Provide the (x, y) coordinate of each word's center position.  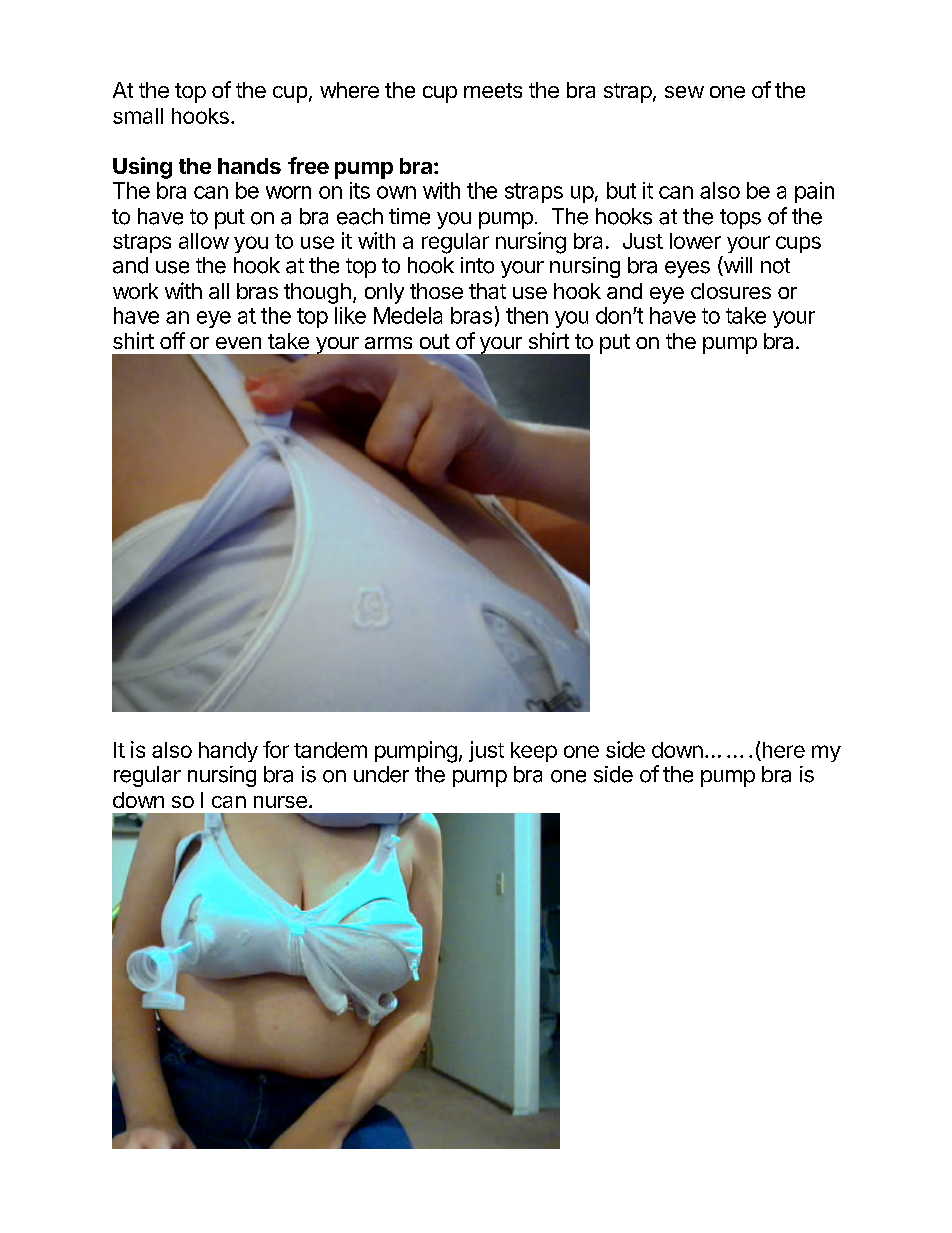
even (238, 343)
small (138, 116)
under (381, 774)
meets (493, 90)
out (435, 341)
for (276, 749)
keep (534, 752)
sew (684, 92)
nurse (280, 802)
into (477, 265)
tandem (330, 750)
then (527, 315)
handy (228, 752)
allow (204, 241)
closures (731, 291)
